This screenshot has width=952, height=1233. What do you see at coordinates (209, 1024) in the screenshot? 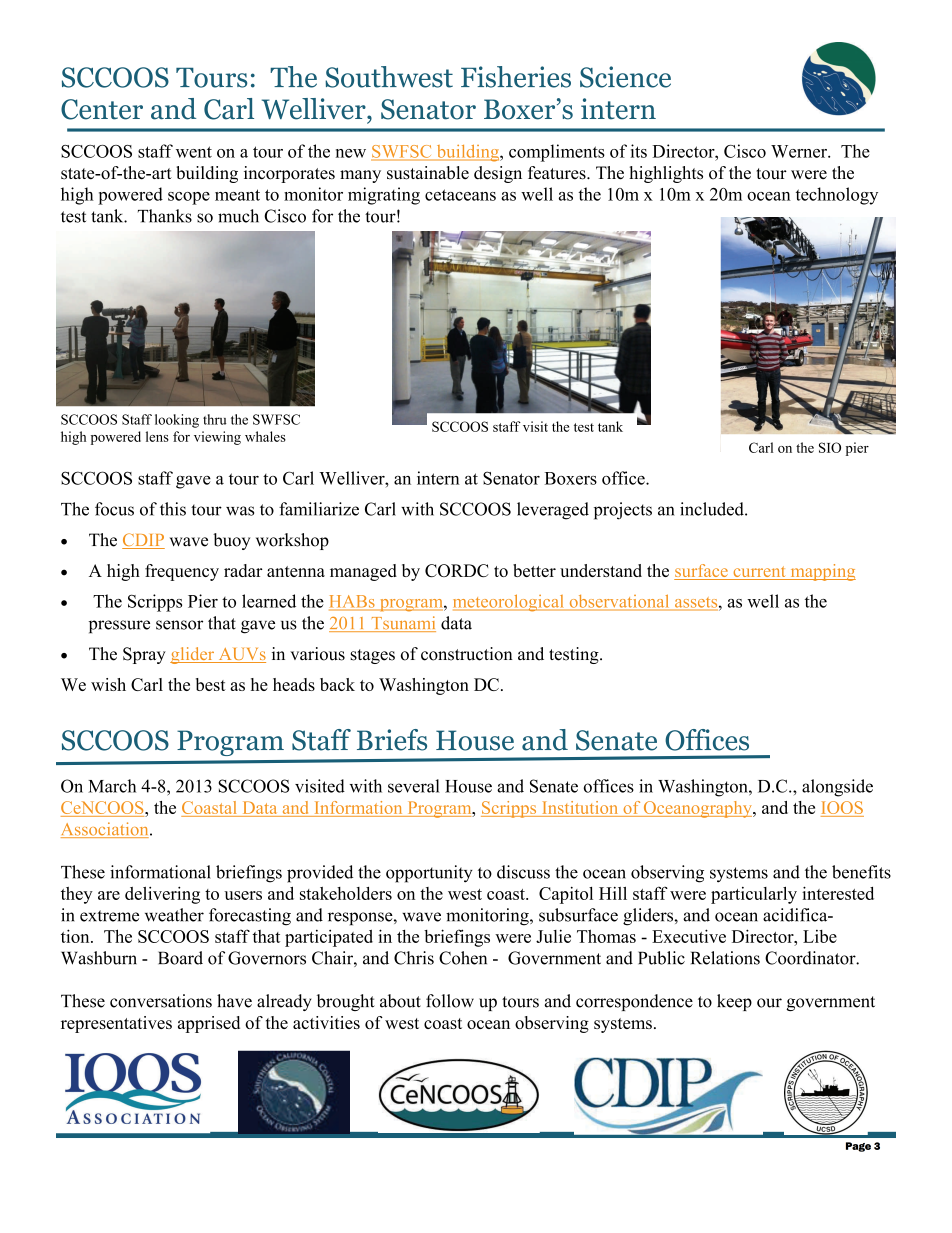
I see `apprised` at bounding box center [209, 1024].
